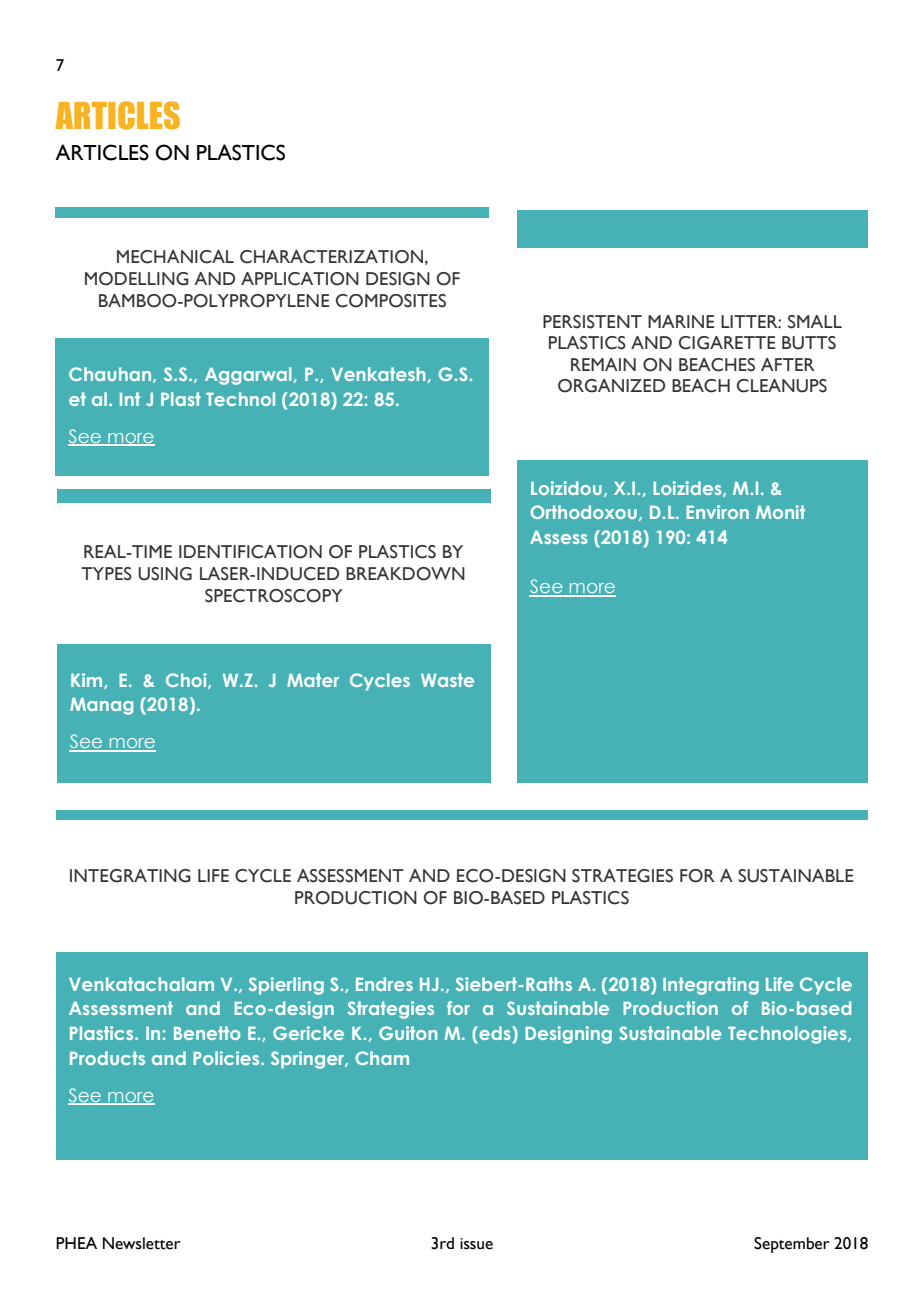  What do you see at coordinates (142, 1243) in the screenshot?
I see `Newsletter` at bounding box center [142, 1243].
